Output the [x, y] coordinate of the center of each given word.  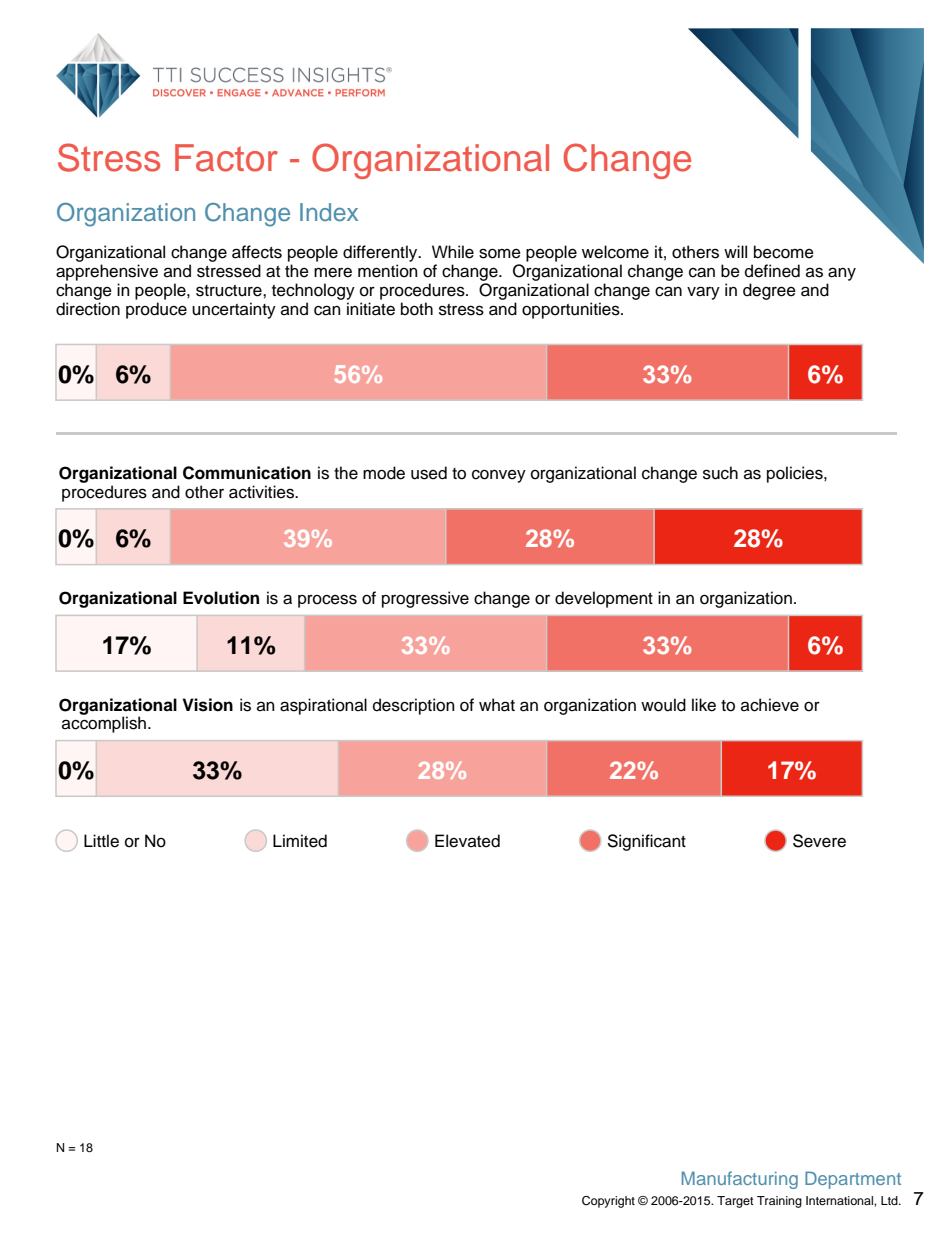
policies [796, 474]
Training [779, 1202]
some [500, 253]
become [784, 252]
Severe [819, 841]
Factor [226, 158]
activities [262, 492]
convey [499, 476]
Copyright [608, 1202]
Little [101, 841]
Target [735, 1202]
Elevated [467, 841]
